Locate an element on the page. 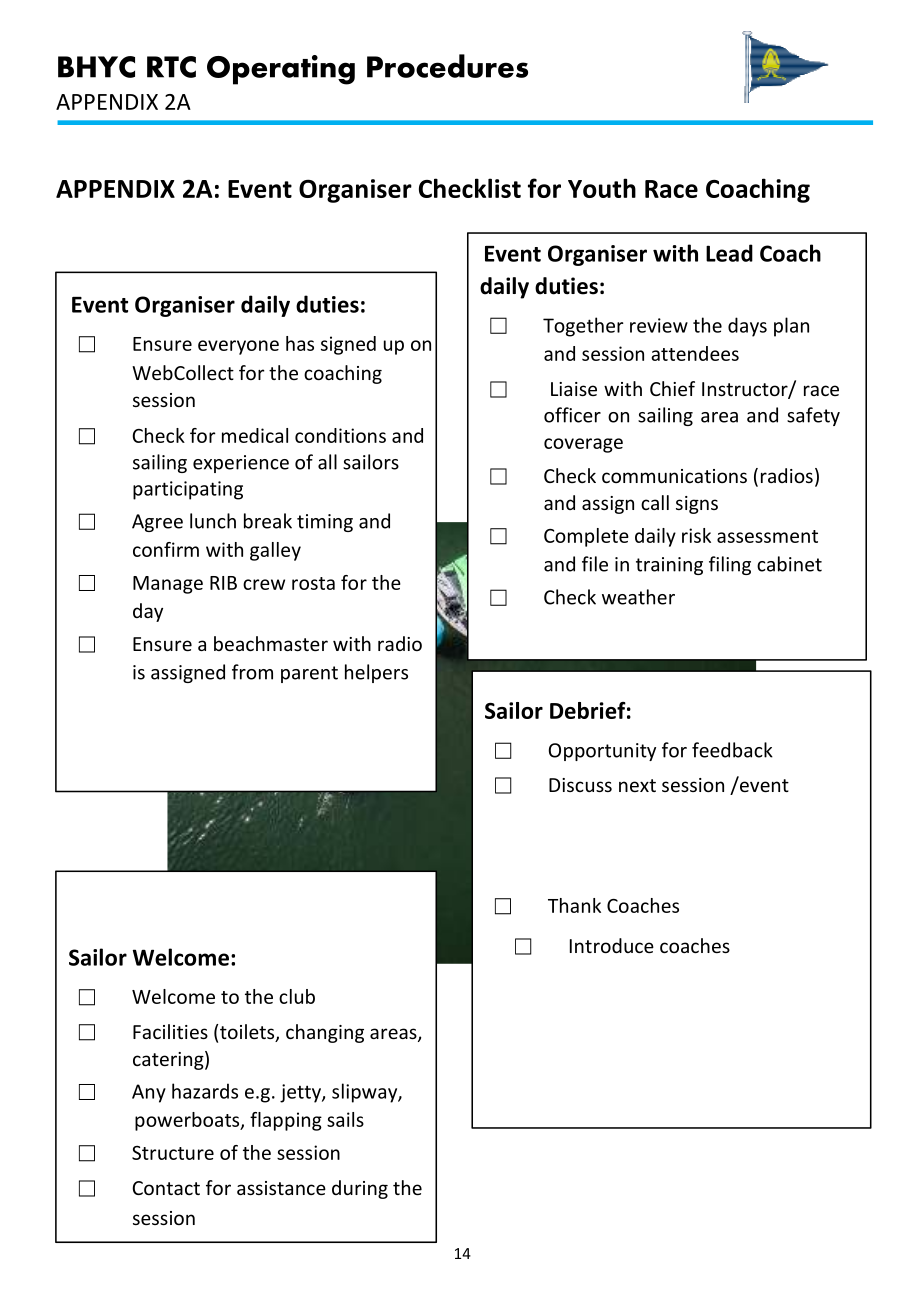  helpers is located at coordinates (376, 673).
